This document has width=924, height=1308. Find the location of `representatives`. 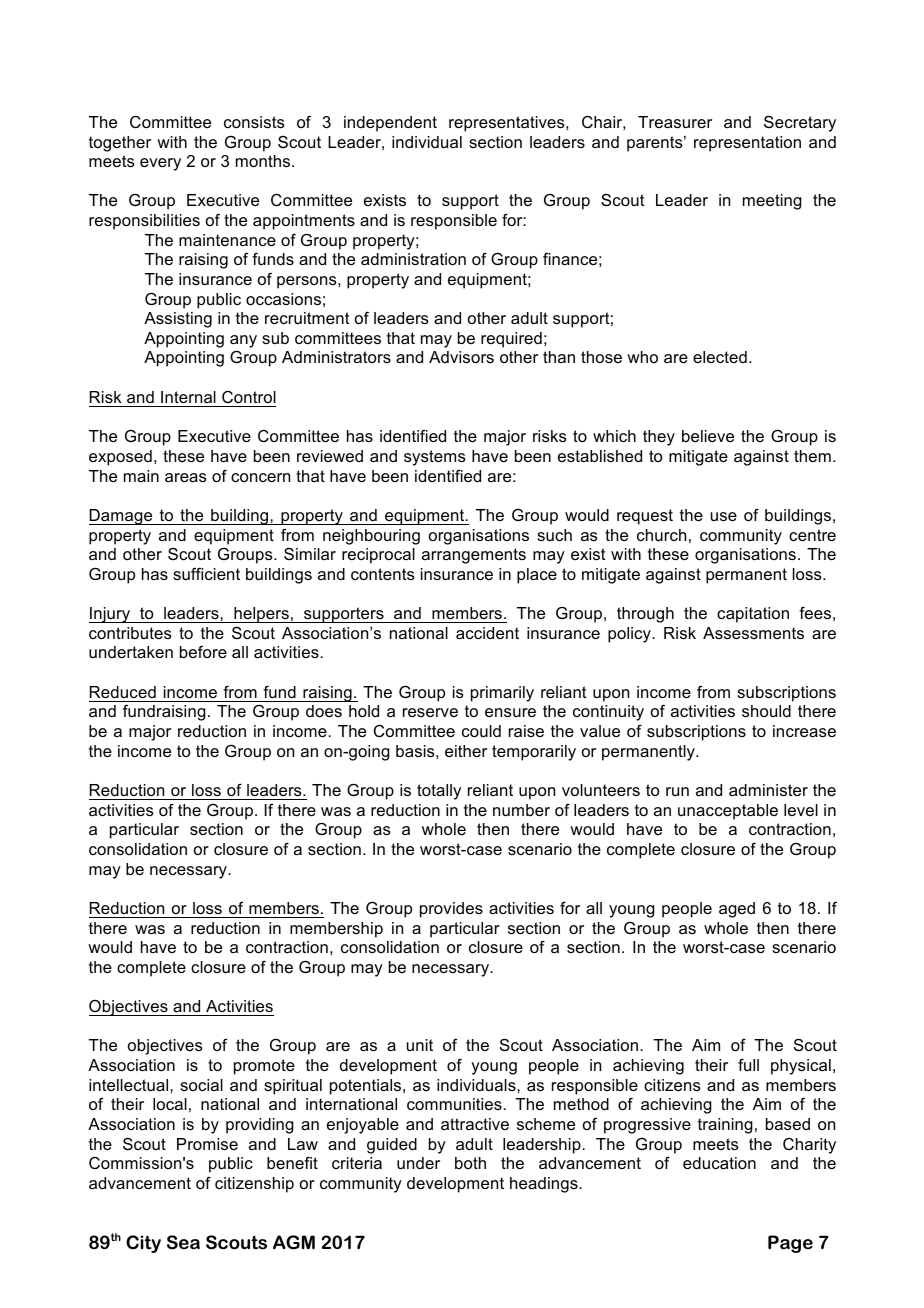

representatives is located at coordinates (508, 124).
